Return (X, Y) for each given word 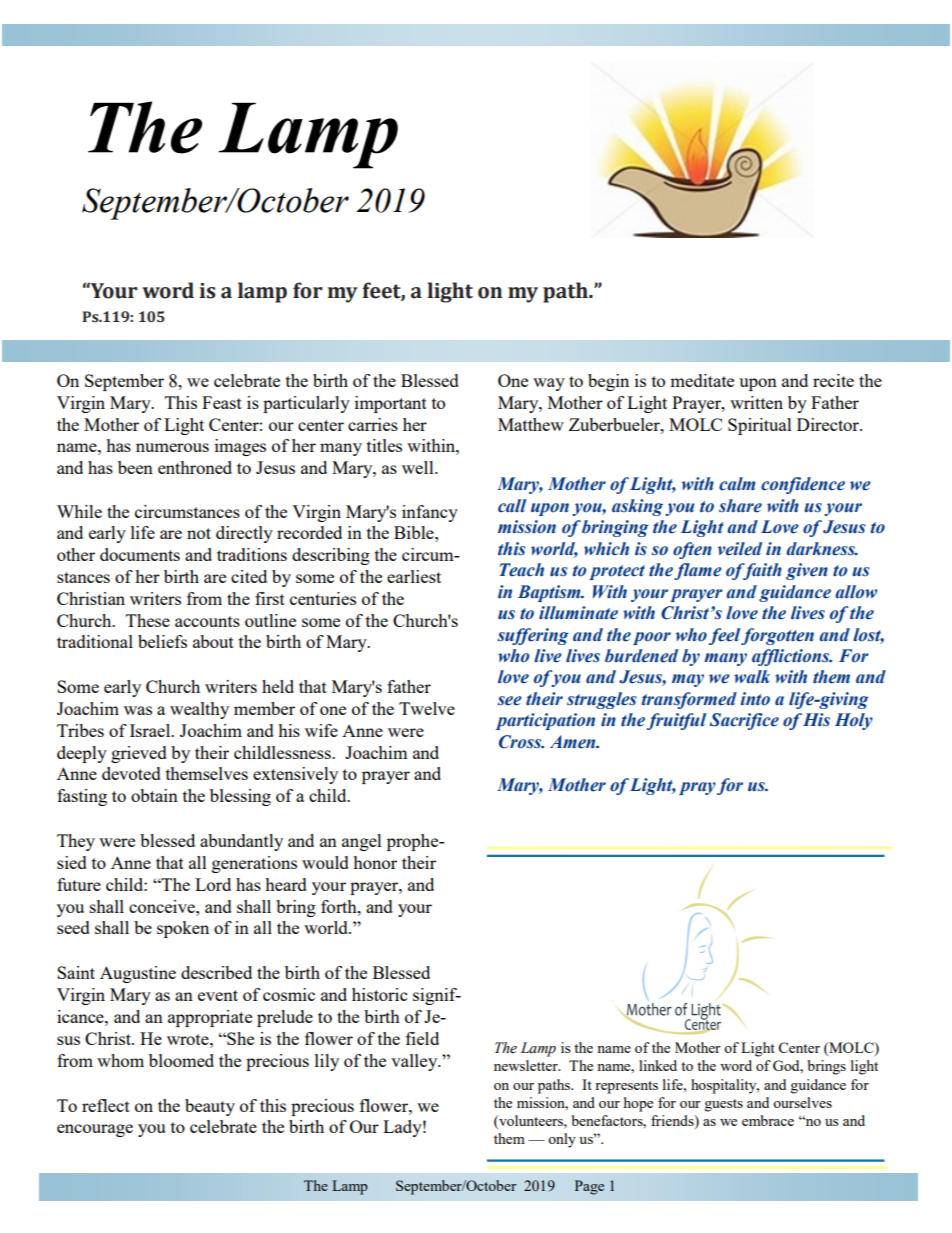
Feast (222, 402)
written (756, 402)
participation (545, 721)
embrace (768, 1120)
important (391, 404)
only (562, 1140)
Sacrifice (744, 721)
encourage (95, 1130)
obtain (154, 795)
